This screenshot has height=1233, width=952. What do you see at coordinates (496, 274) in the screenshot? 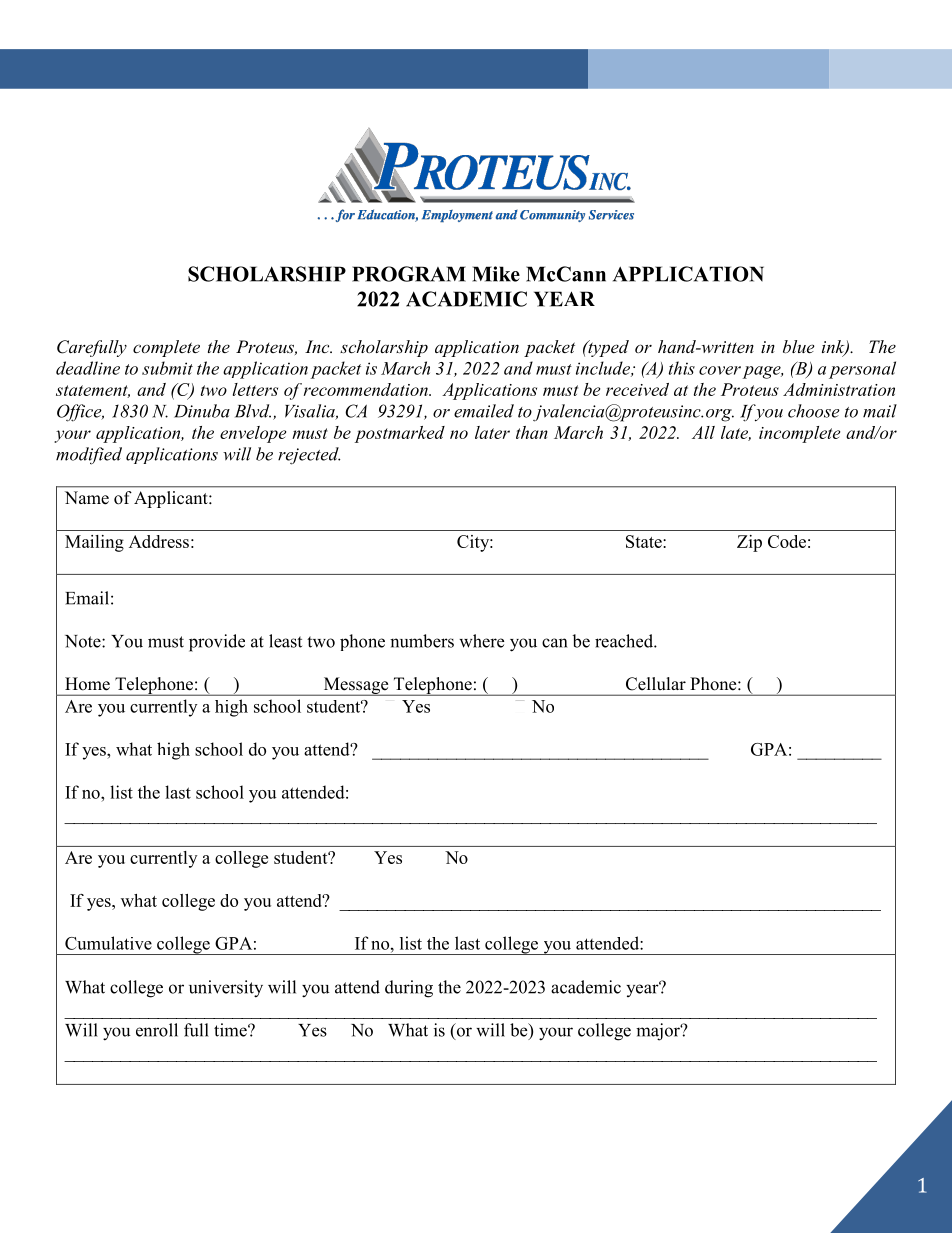
I see `Mike` at bounding box center [496, 274].
